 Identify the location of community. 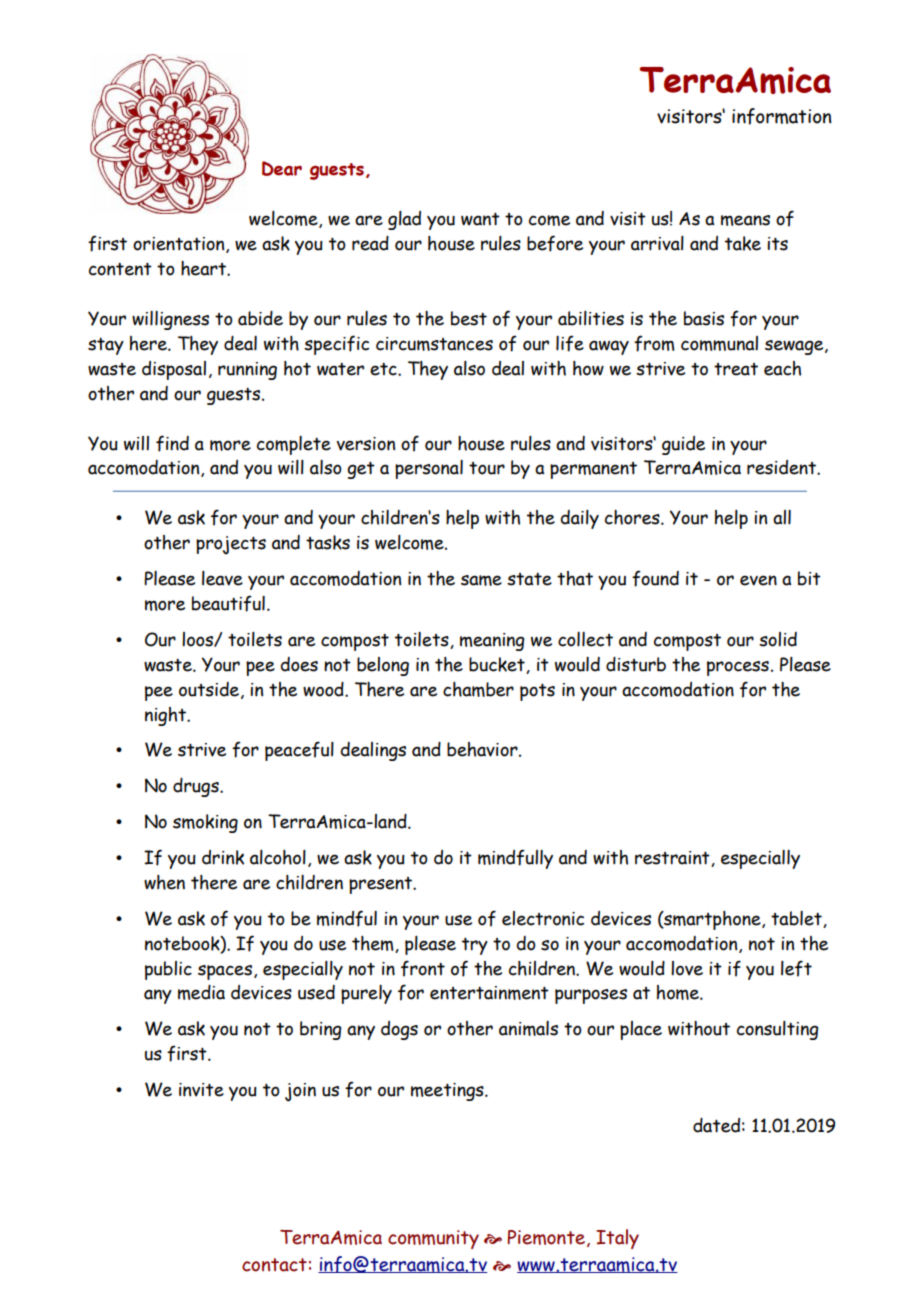
(433, 1239).
